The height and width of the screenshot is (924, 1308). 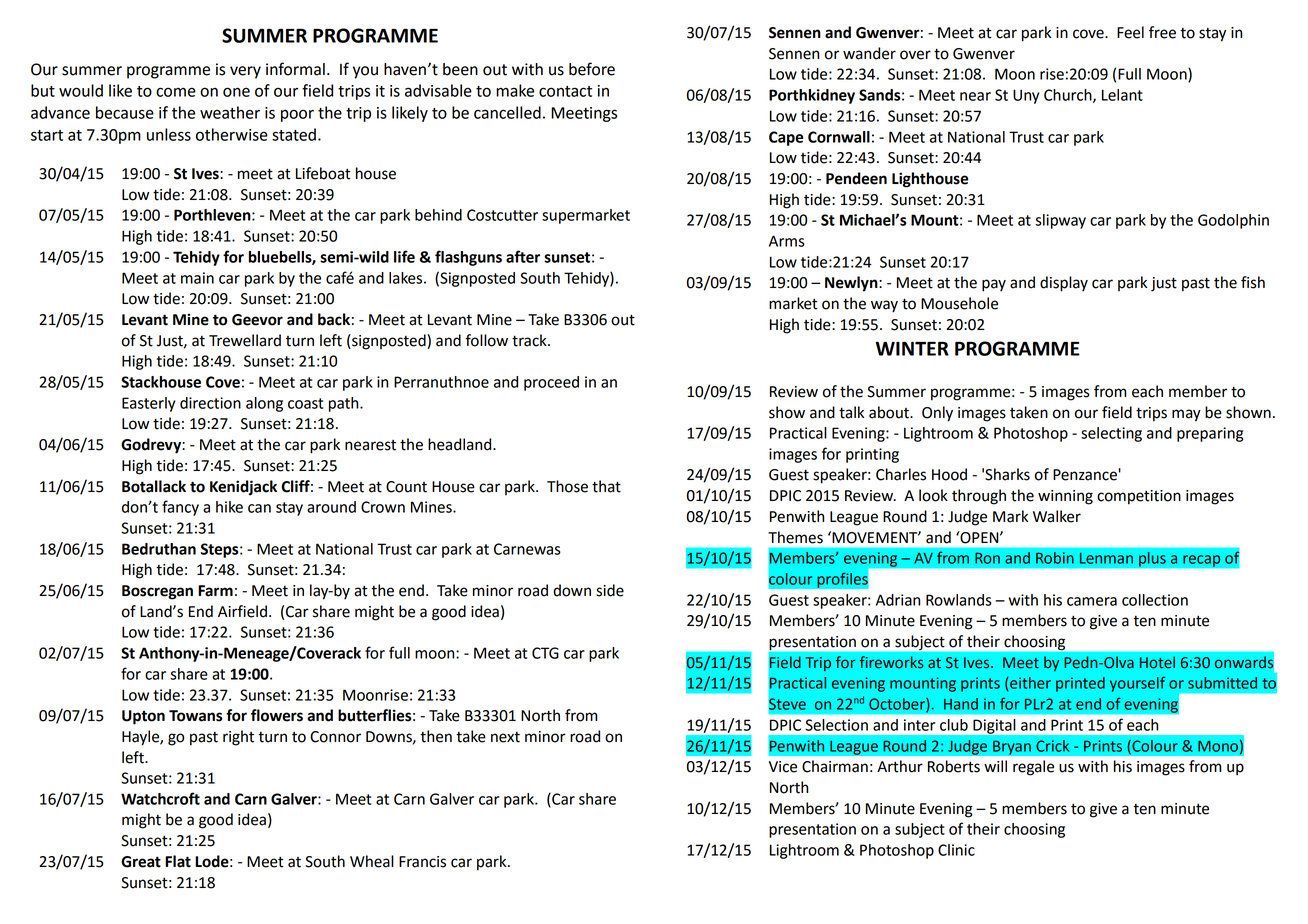 What do you see at coordinates (178, 861) in the screenshot?
I see `Flat` at bounding box center [178, 861].
